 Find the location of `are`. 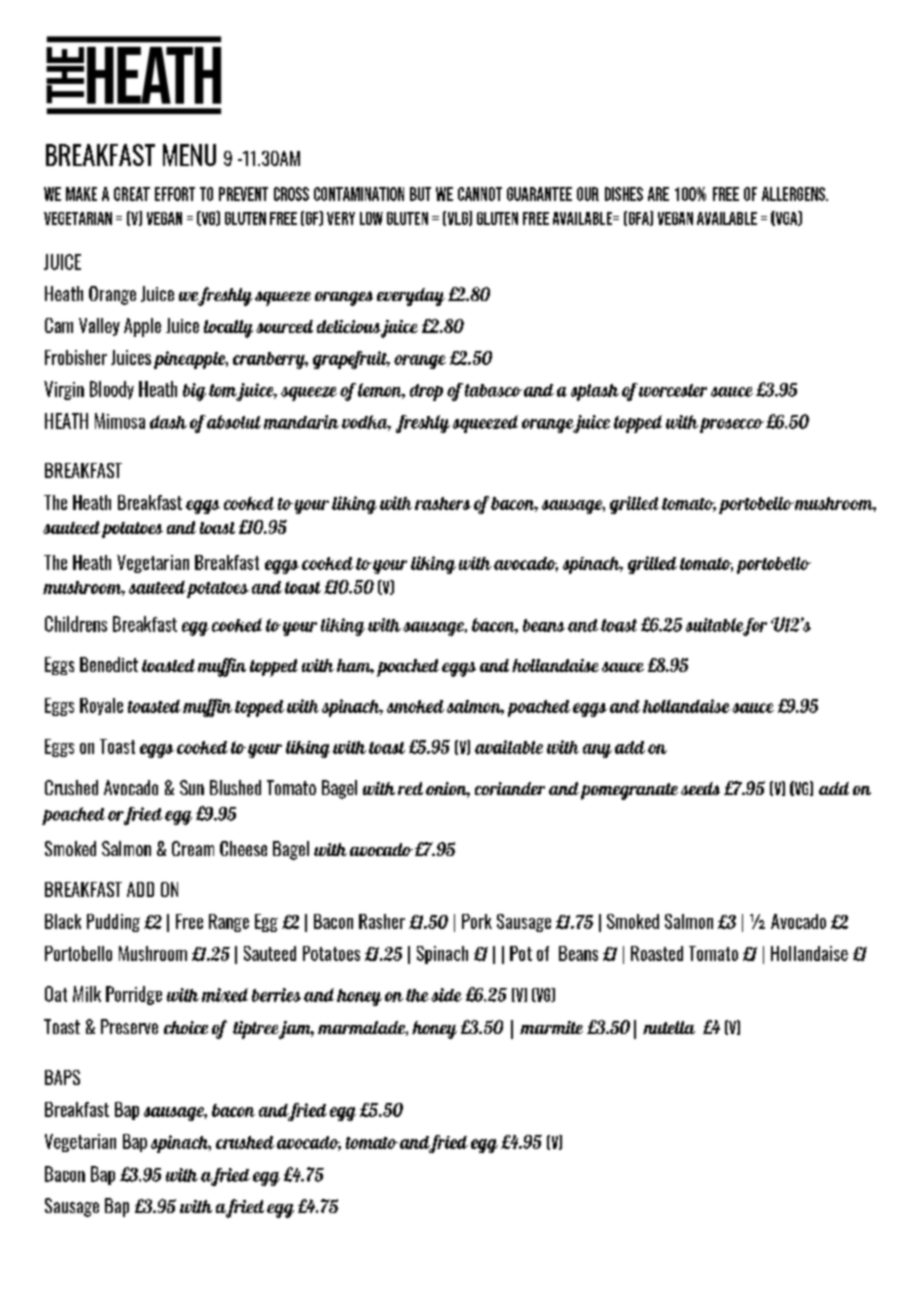

are is located at coordinates (658, 194).
